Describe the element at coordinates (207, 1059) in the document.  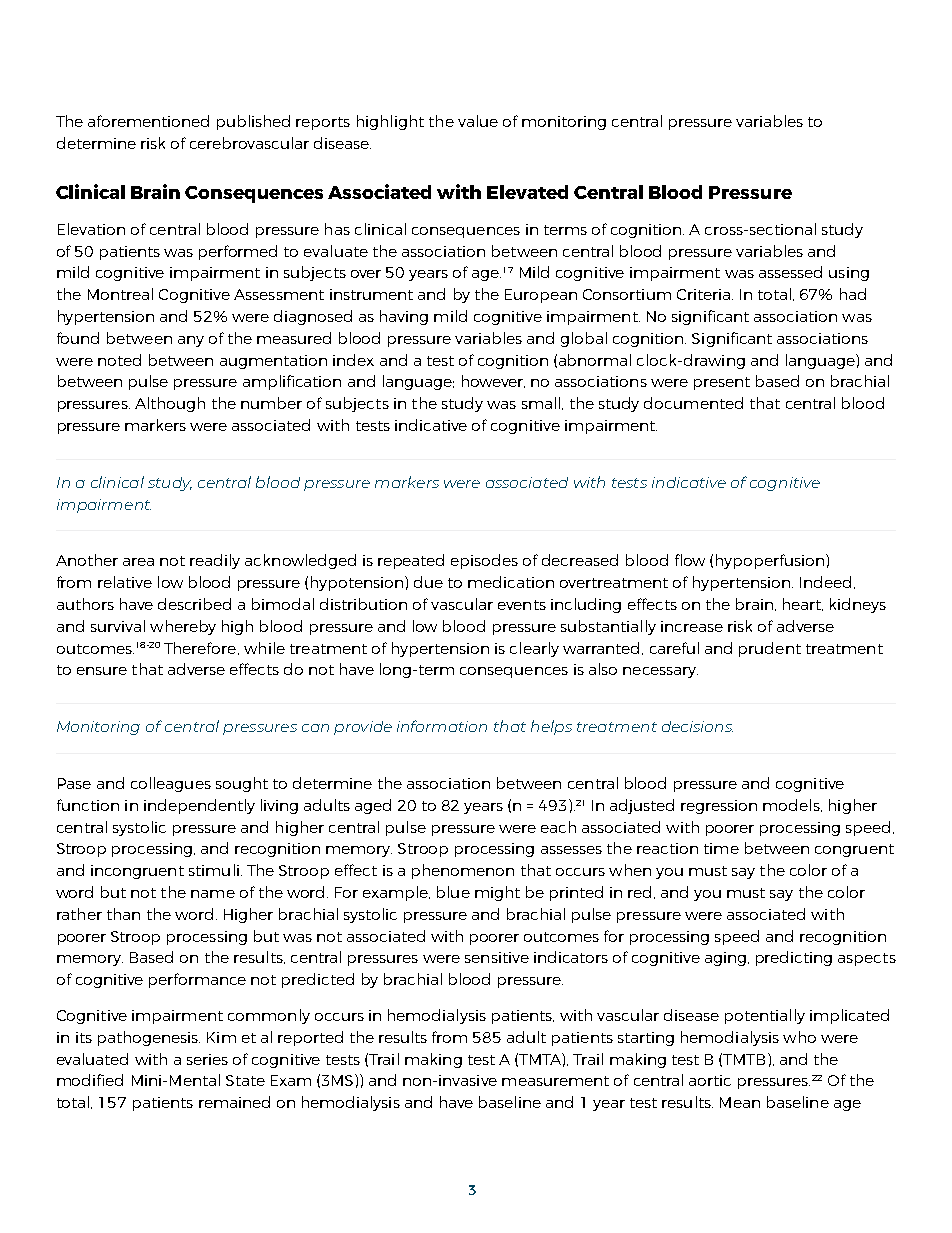
I see `series` at that location.
